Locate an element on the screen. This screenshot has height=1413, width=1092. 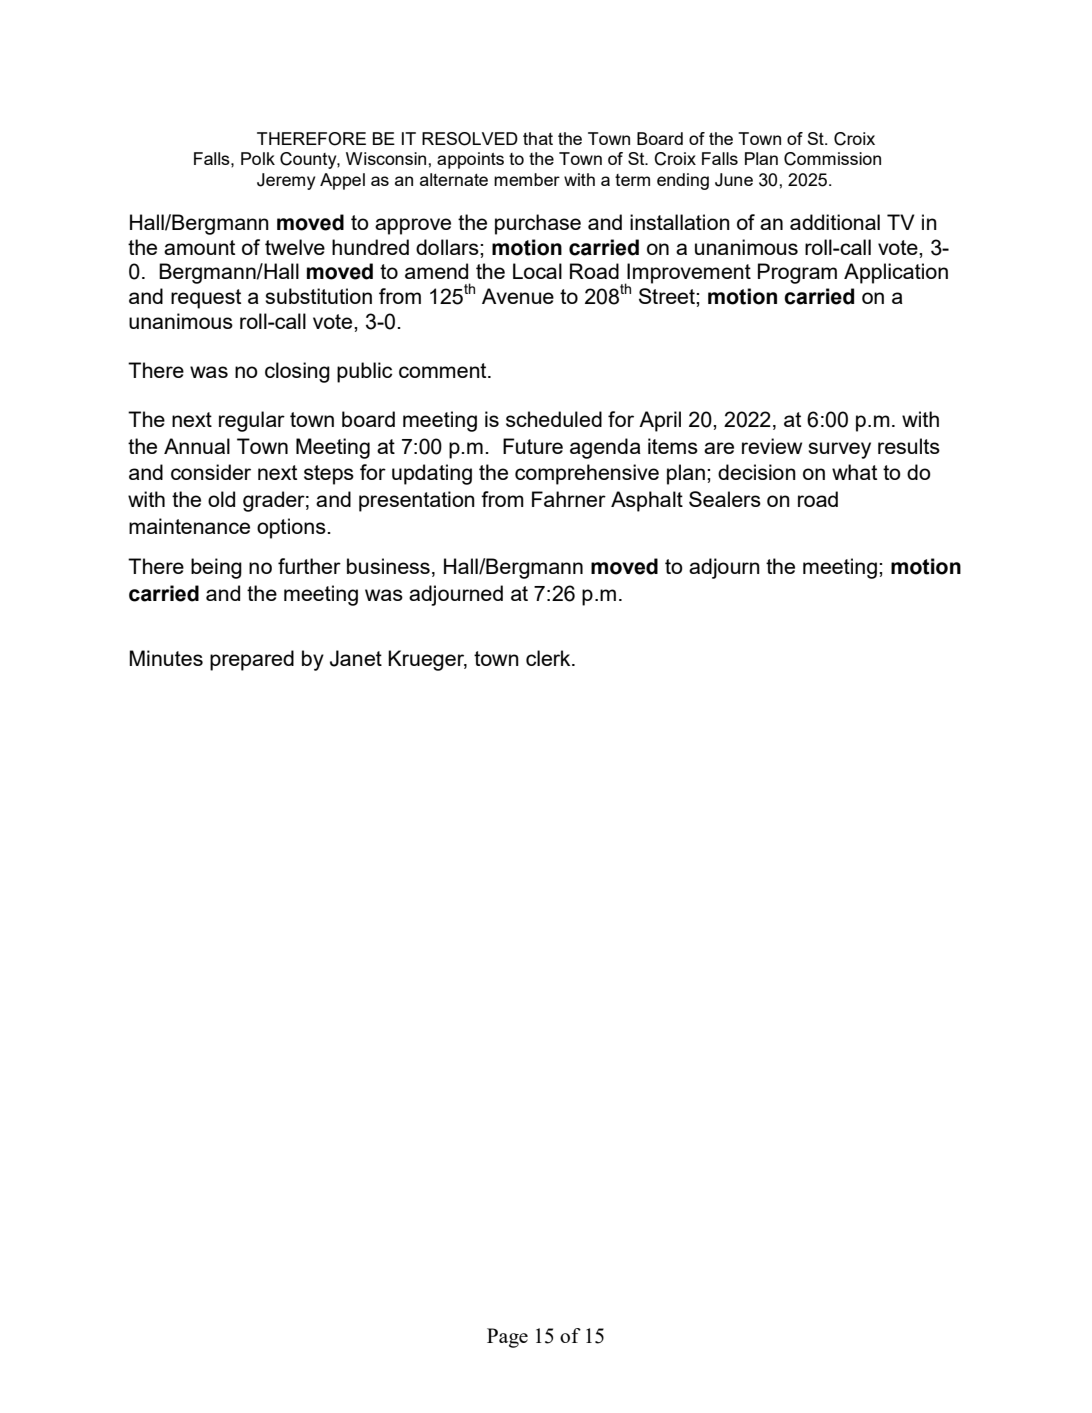
Page is located at coordinates (507, 1338).
